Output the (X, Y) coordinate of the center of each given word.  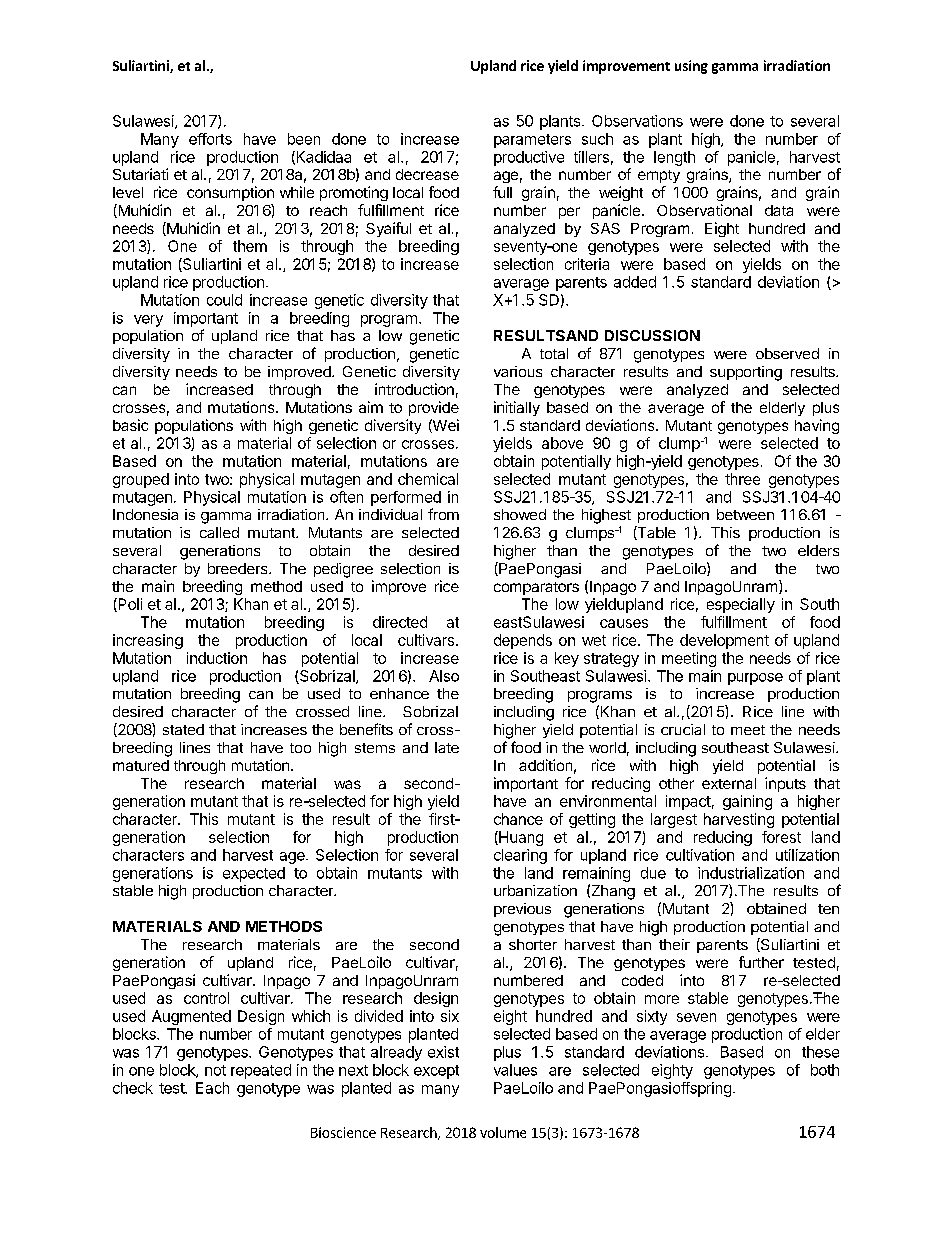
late (447, 747)
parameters (532, 141)
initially (517, 408)
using (691, 67)
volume (503, 1132)
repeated (261, 1071)
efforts (210, 139)
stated (183, 729)
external (729, 783)
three (742, 479)
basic (130, 425)
